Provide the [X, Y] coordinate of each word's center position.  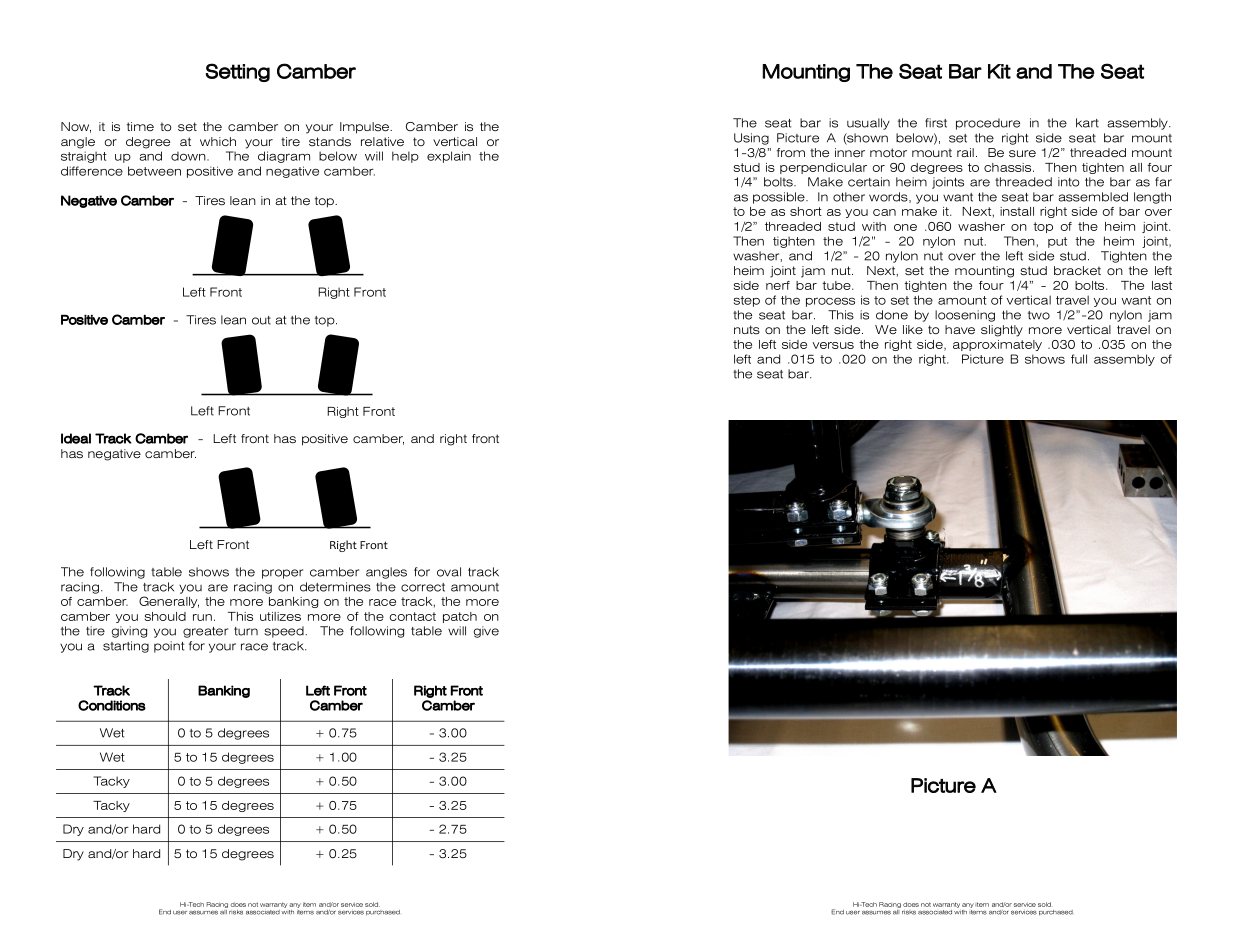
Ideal [76, 438]
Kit [999, 71]
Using [751, 139]
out [261, 320]
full [1079, 359]
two [1039, 315]
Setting [238, 72]
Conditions [112, 705]
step [747, 301]
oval [449, 572]
